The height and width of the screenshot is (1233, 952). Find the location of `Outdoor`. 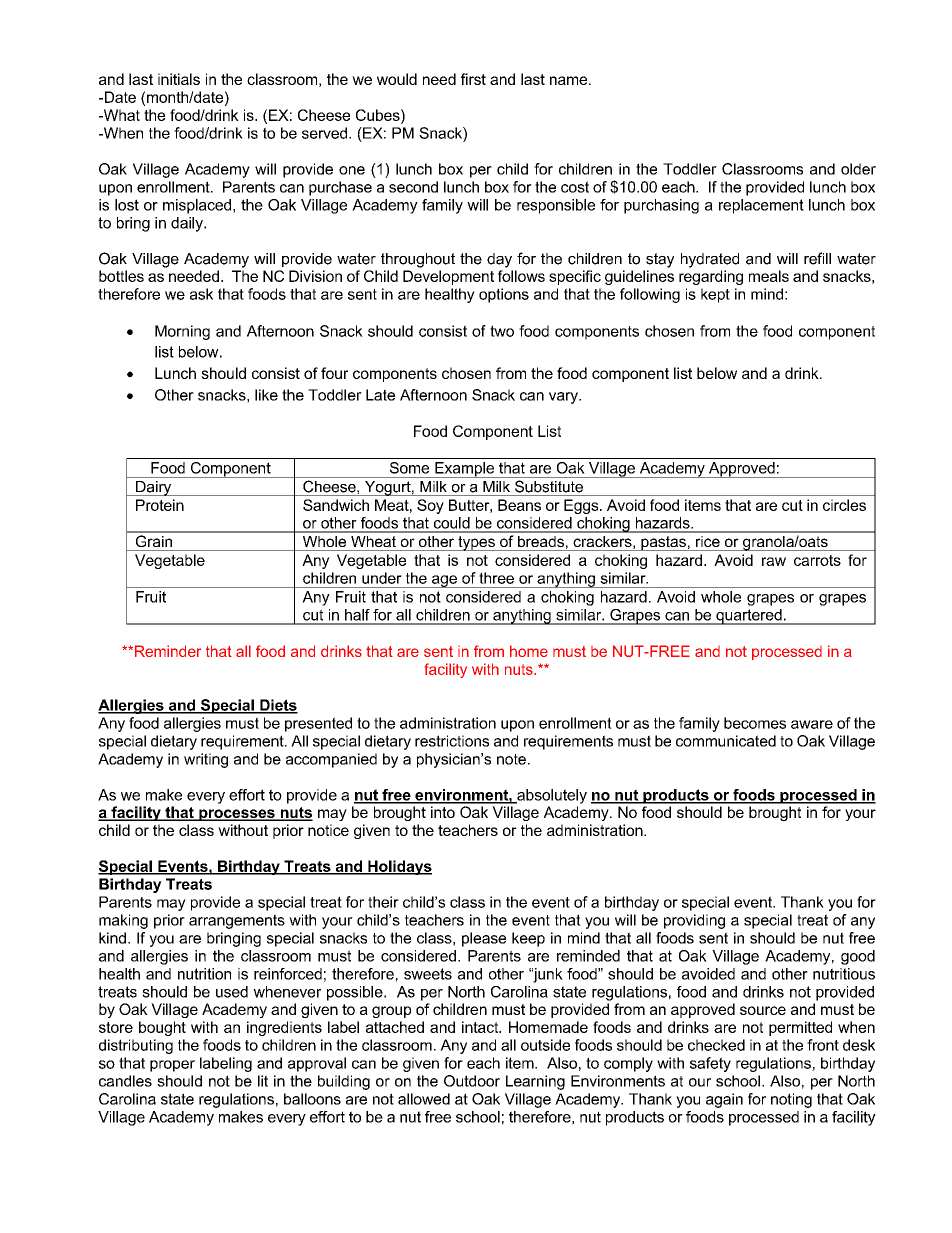

Outdoor is located at coordinates (472, 1081).
